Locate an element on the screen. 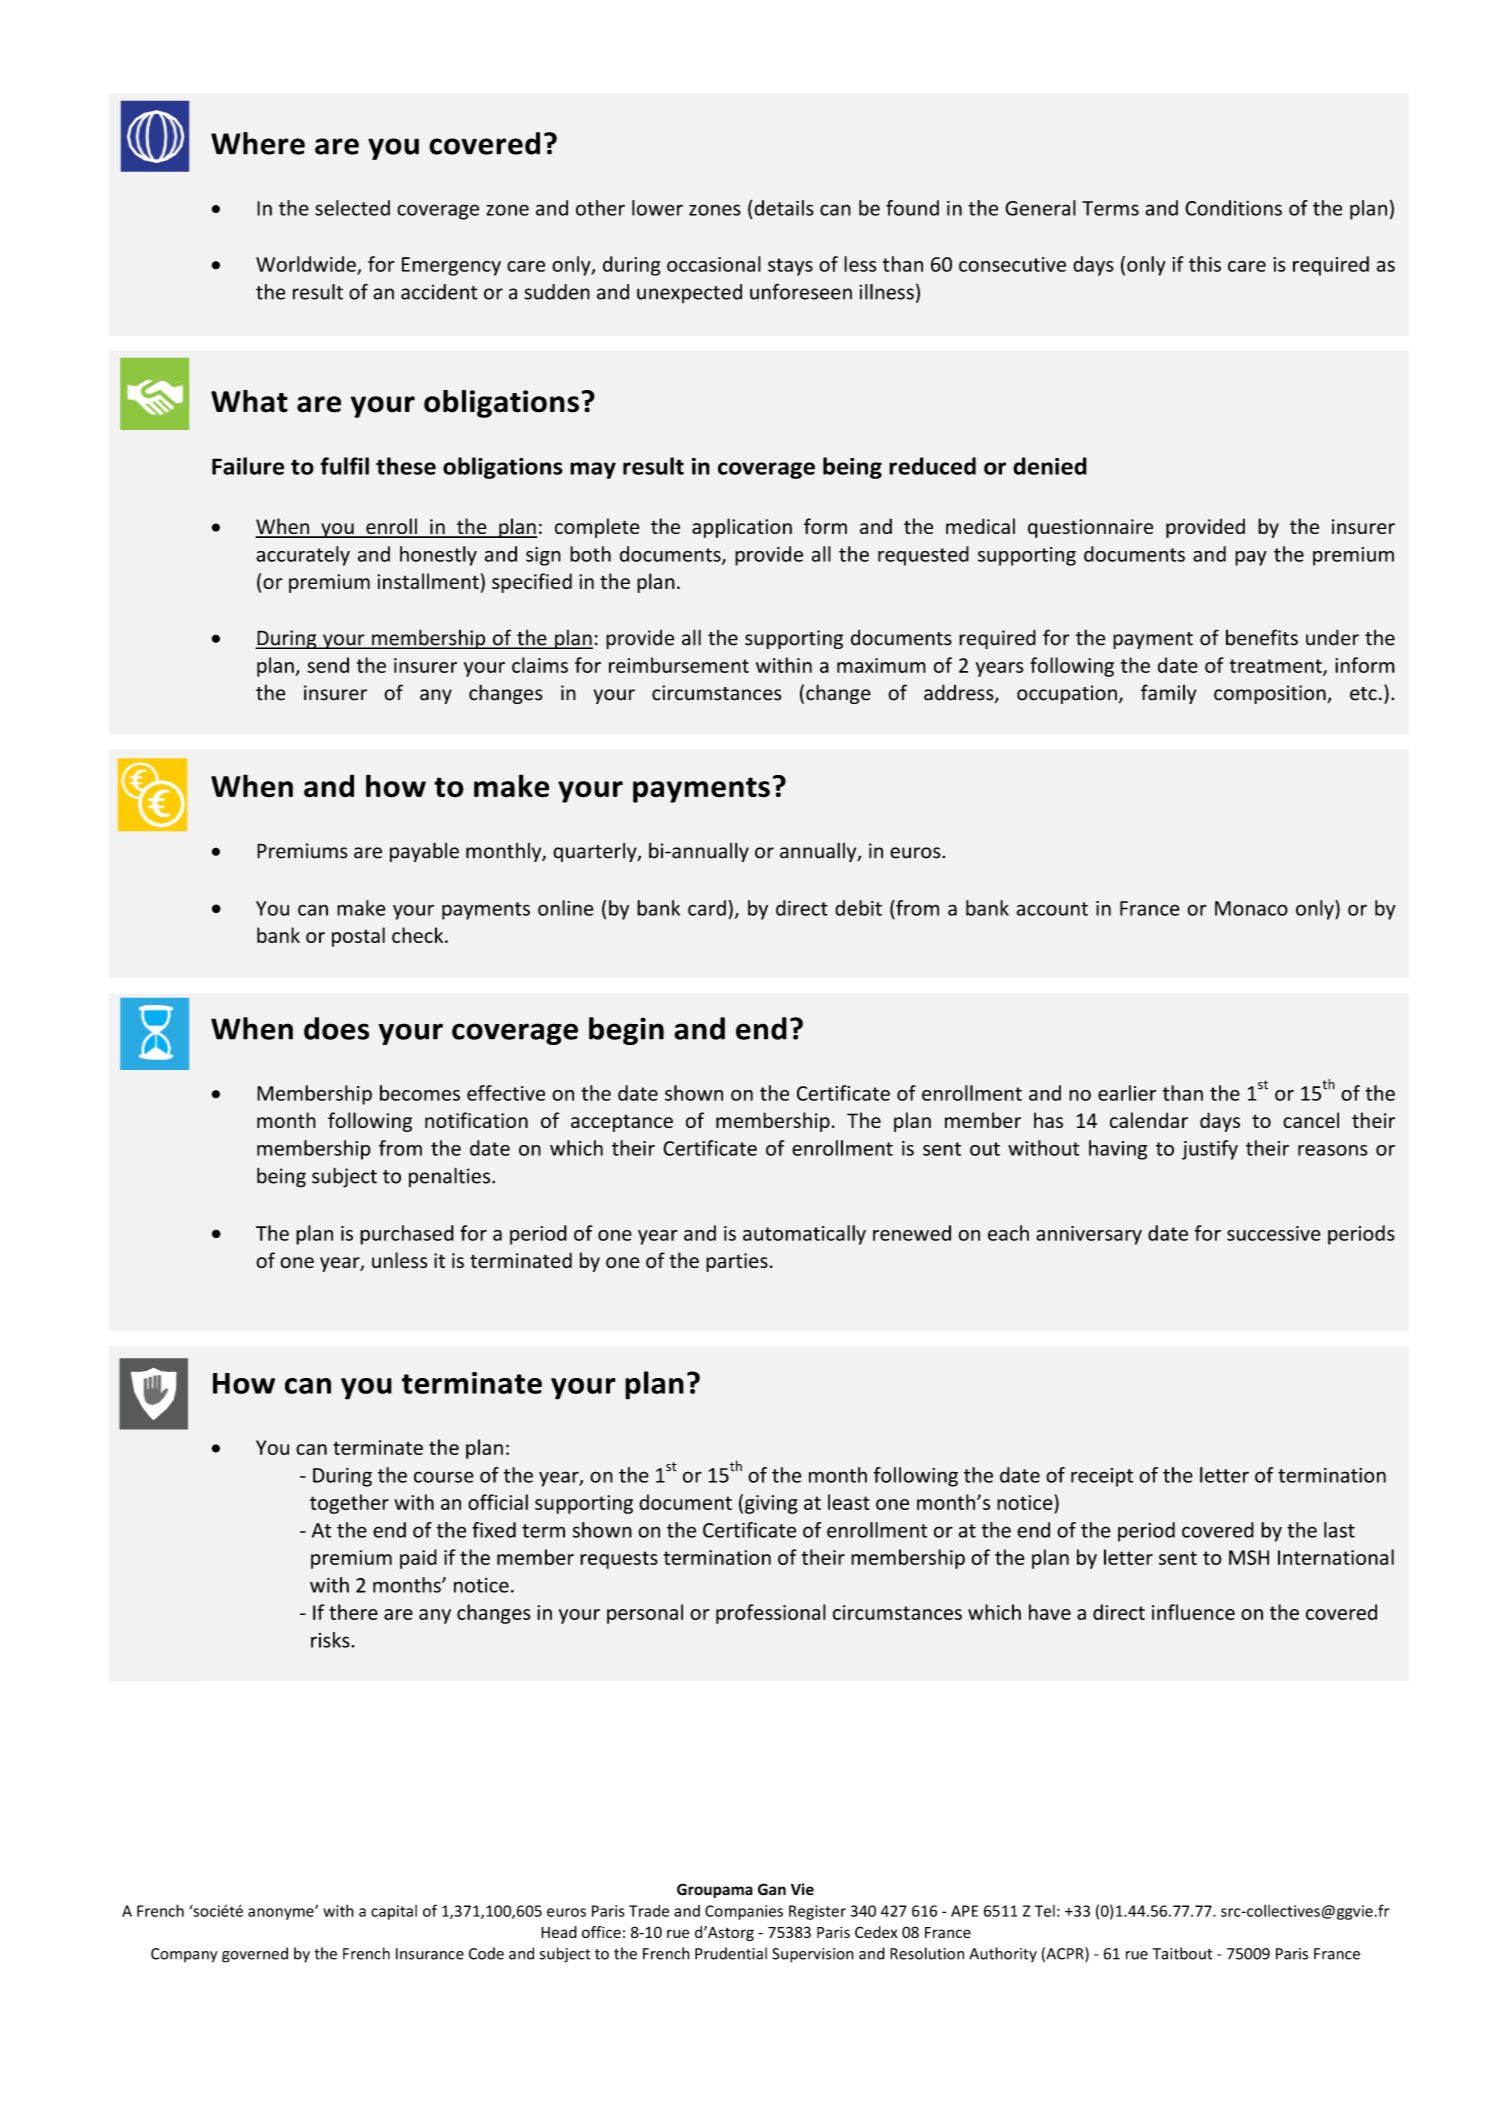  earlier is located at coordinates (1127, 1093).
